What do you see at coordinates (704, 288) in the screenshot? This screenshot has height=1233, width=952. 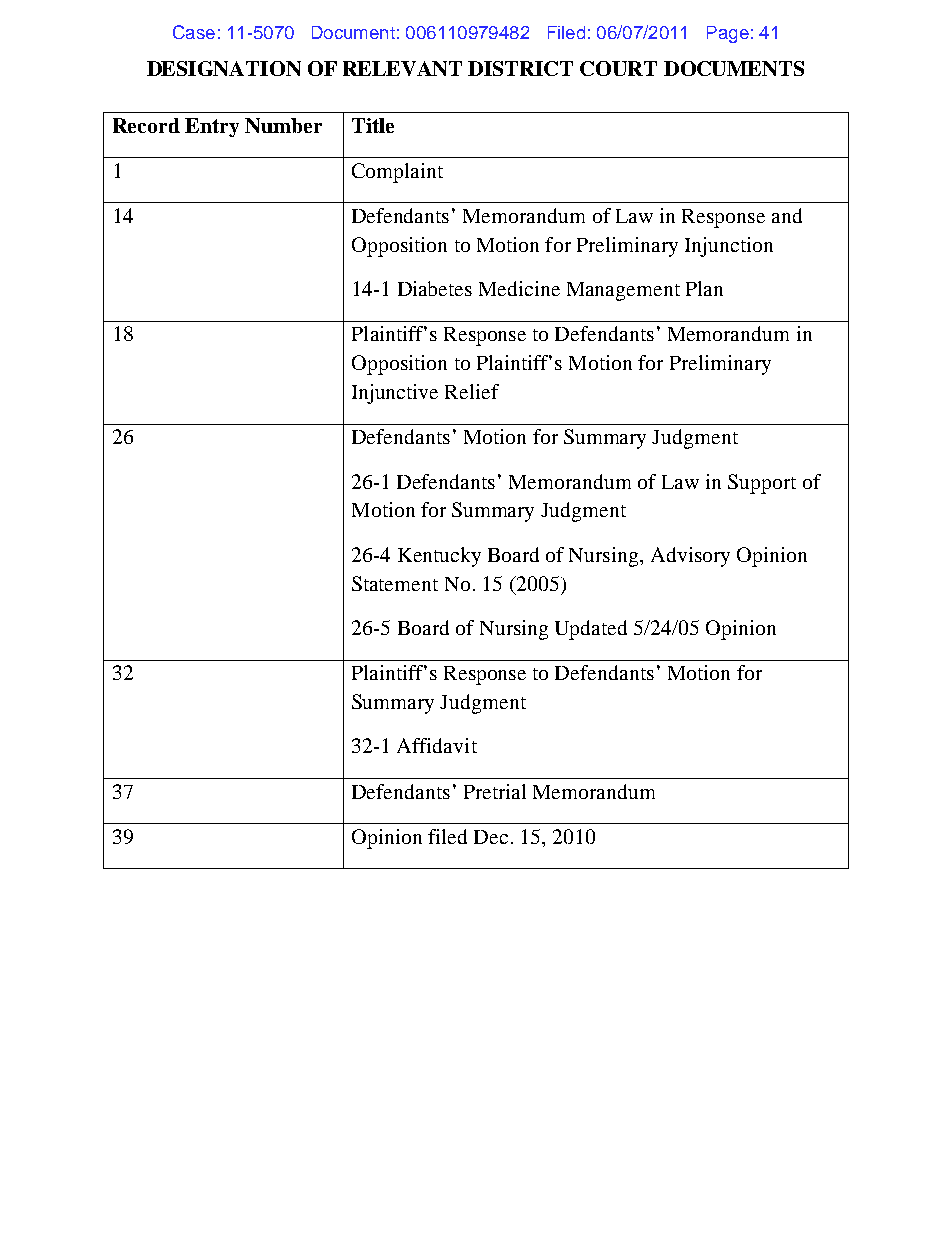 I see `Plan` at bounding box center [704, 288].
